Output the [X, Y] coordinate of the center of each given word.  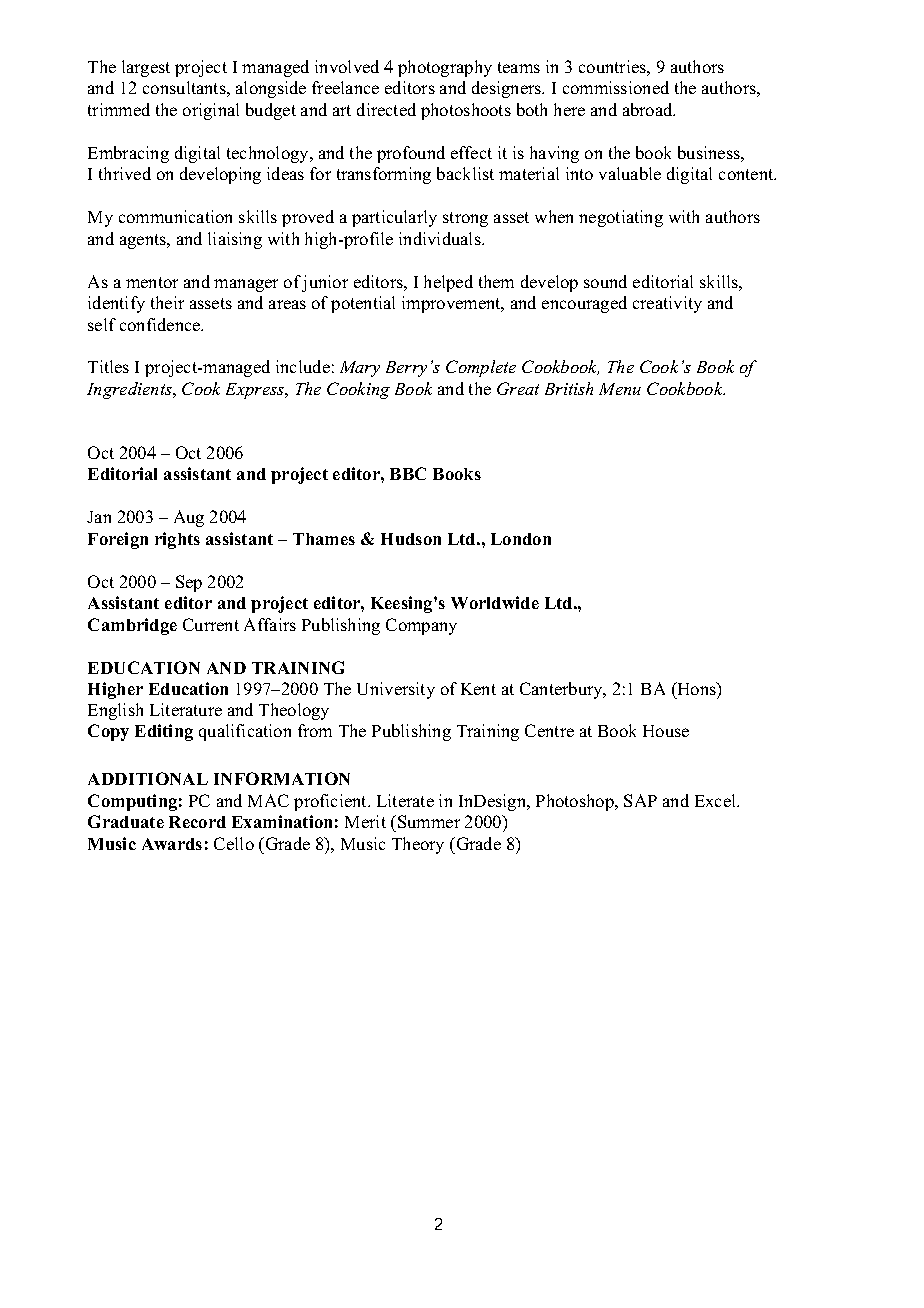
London [521, 539]
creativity [667, 304]
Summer [429, 821]
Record [197, 822]
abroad [649, 109]
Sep [189, 583]
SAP [640, 800]
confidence [161, 324]
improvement [452, 304]
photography [445, 68]
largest [146, 68]
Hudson [411, 539]
